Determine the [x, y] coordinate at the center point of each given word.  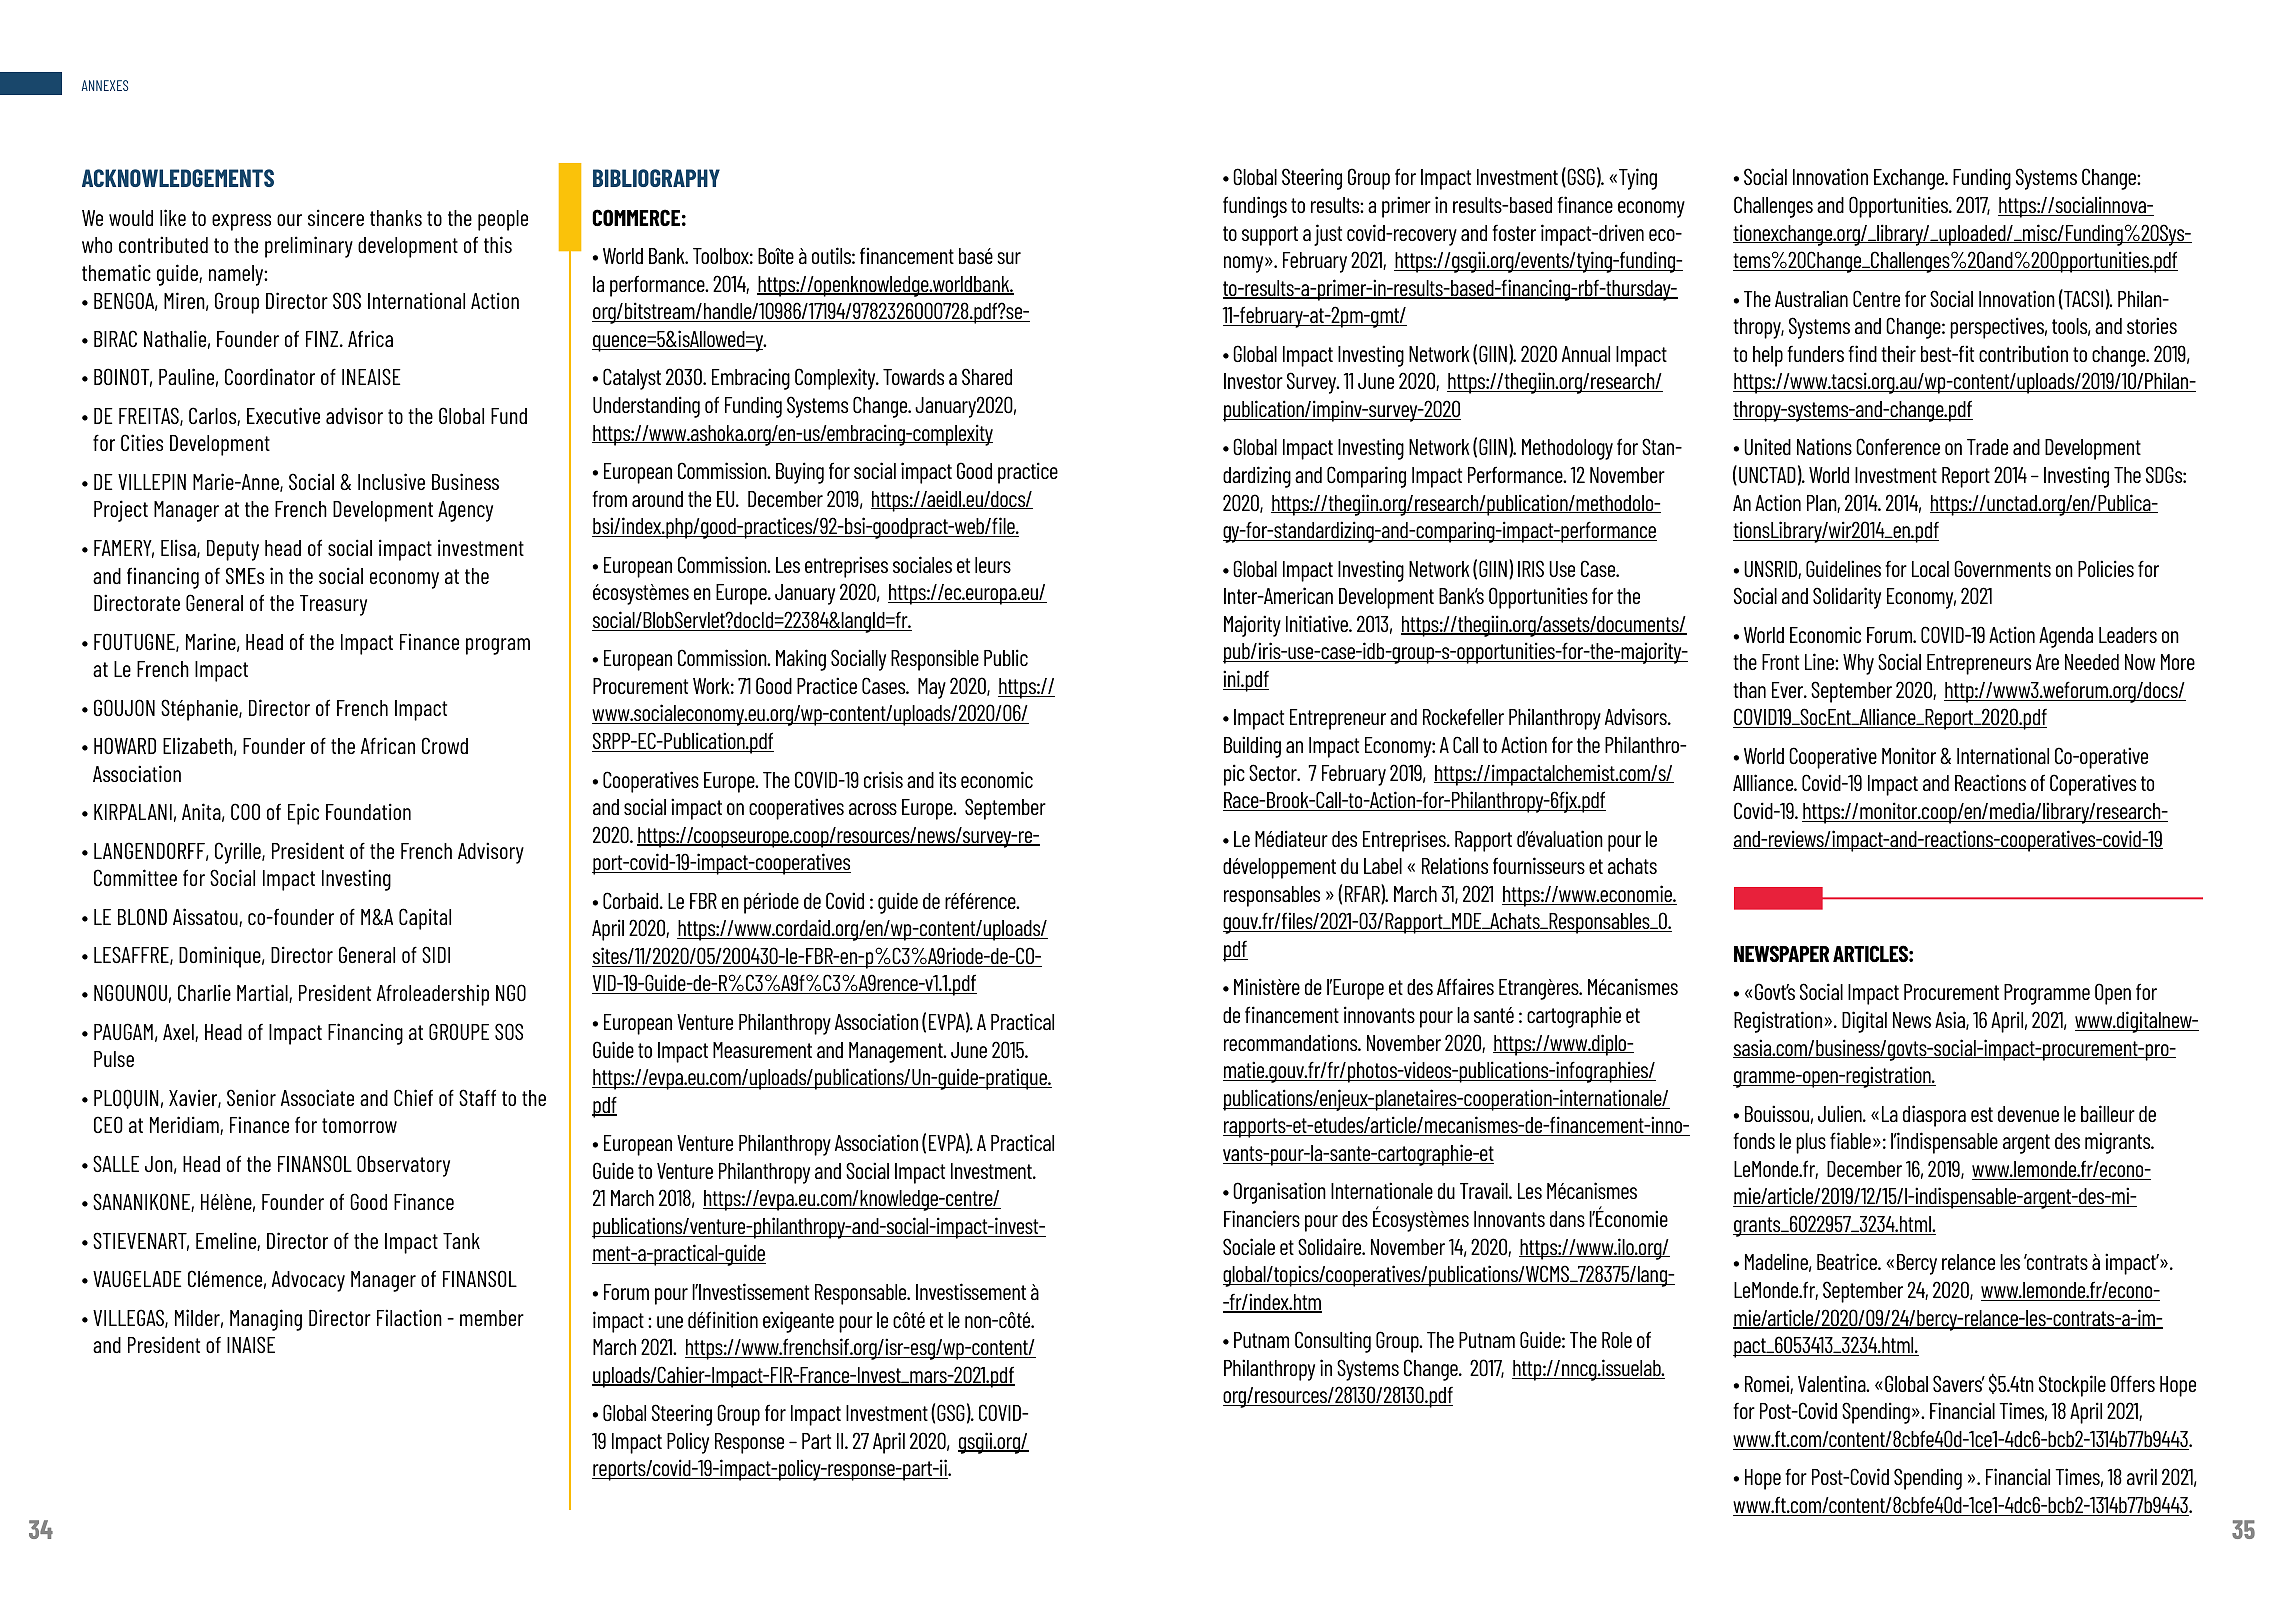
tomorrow [359, 1125]
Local [1930, 569]
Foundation [368, 811]
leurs [993, 565]
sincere [336, 217]
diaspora [1934, 1116]
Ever [1789, 690]
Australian [1811, 298]
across [873, 809]
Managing [266, 1320]
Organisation [1279, 1193]
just [1328, 235]
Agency [465, 511]
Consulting [1333, 1342]
